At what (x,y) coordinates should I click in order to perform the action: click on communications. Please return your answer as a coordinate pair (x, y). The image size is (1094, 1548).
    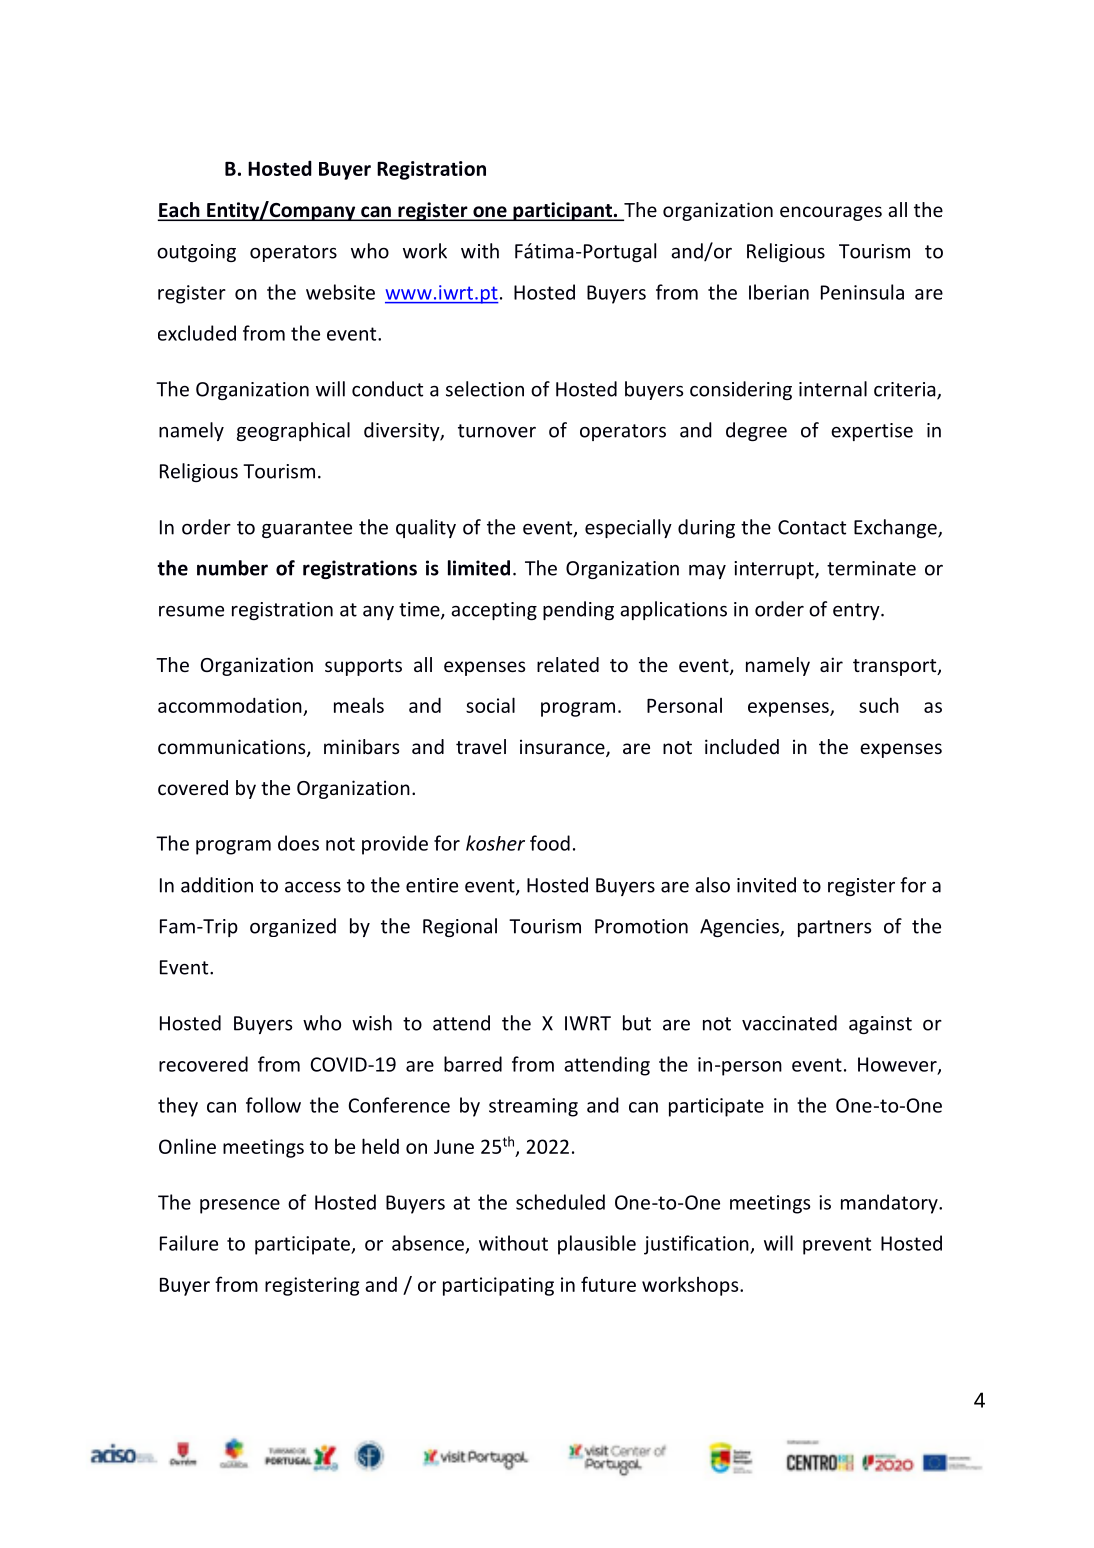
    Looking at the image, I should click on (233, 748).
